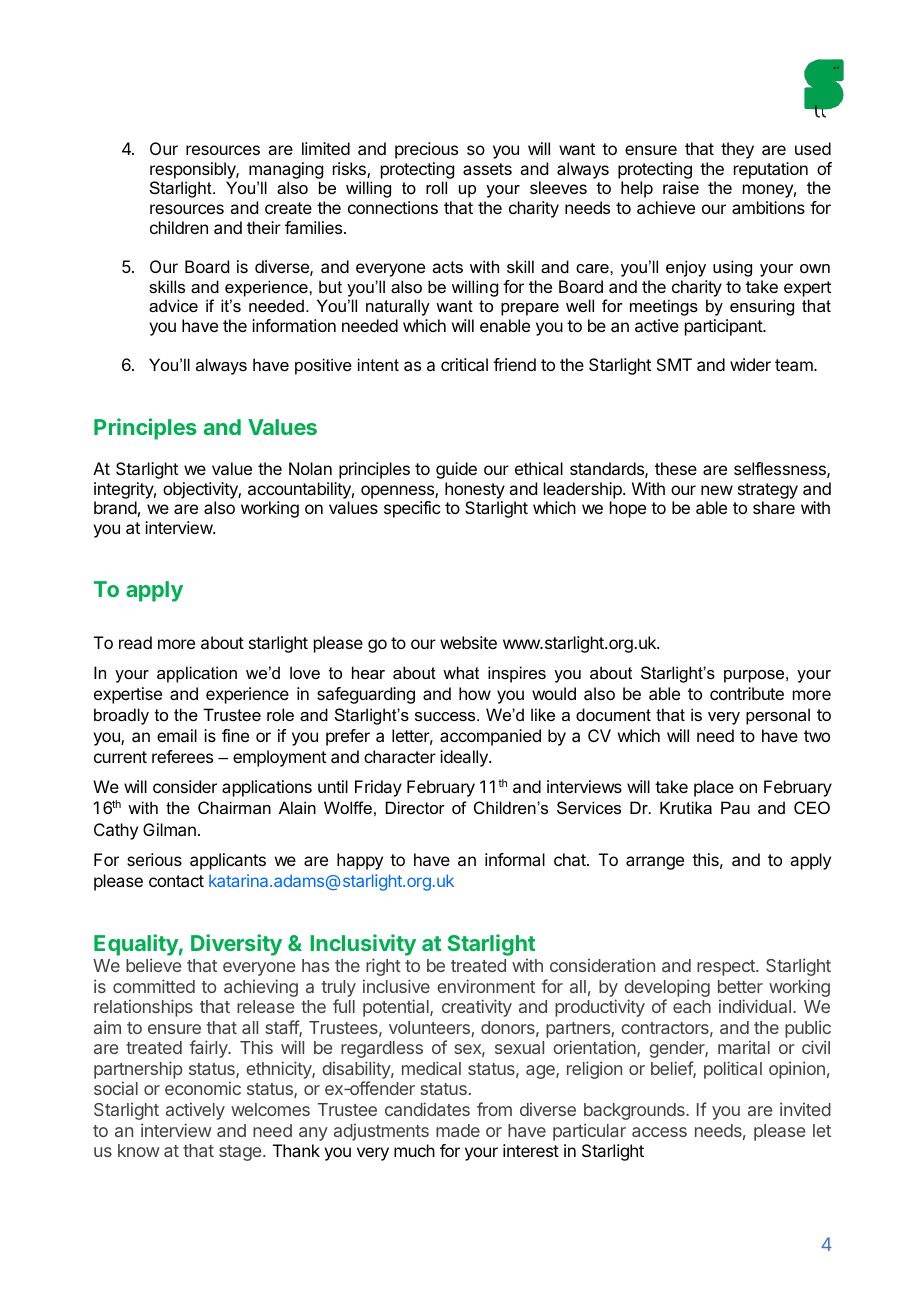  What do you see at coordinates (659, 1132) in the screenshot?
I see `access` at bounding box center [659, 1132].
